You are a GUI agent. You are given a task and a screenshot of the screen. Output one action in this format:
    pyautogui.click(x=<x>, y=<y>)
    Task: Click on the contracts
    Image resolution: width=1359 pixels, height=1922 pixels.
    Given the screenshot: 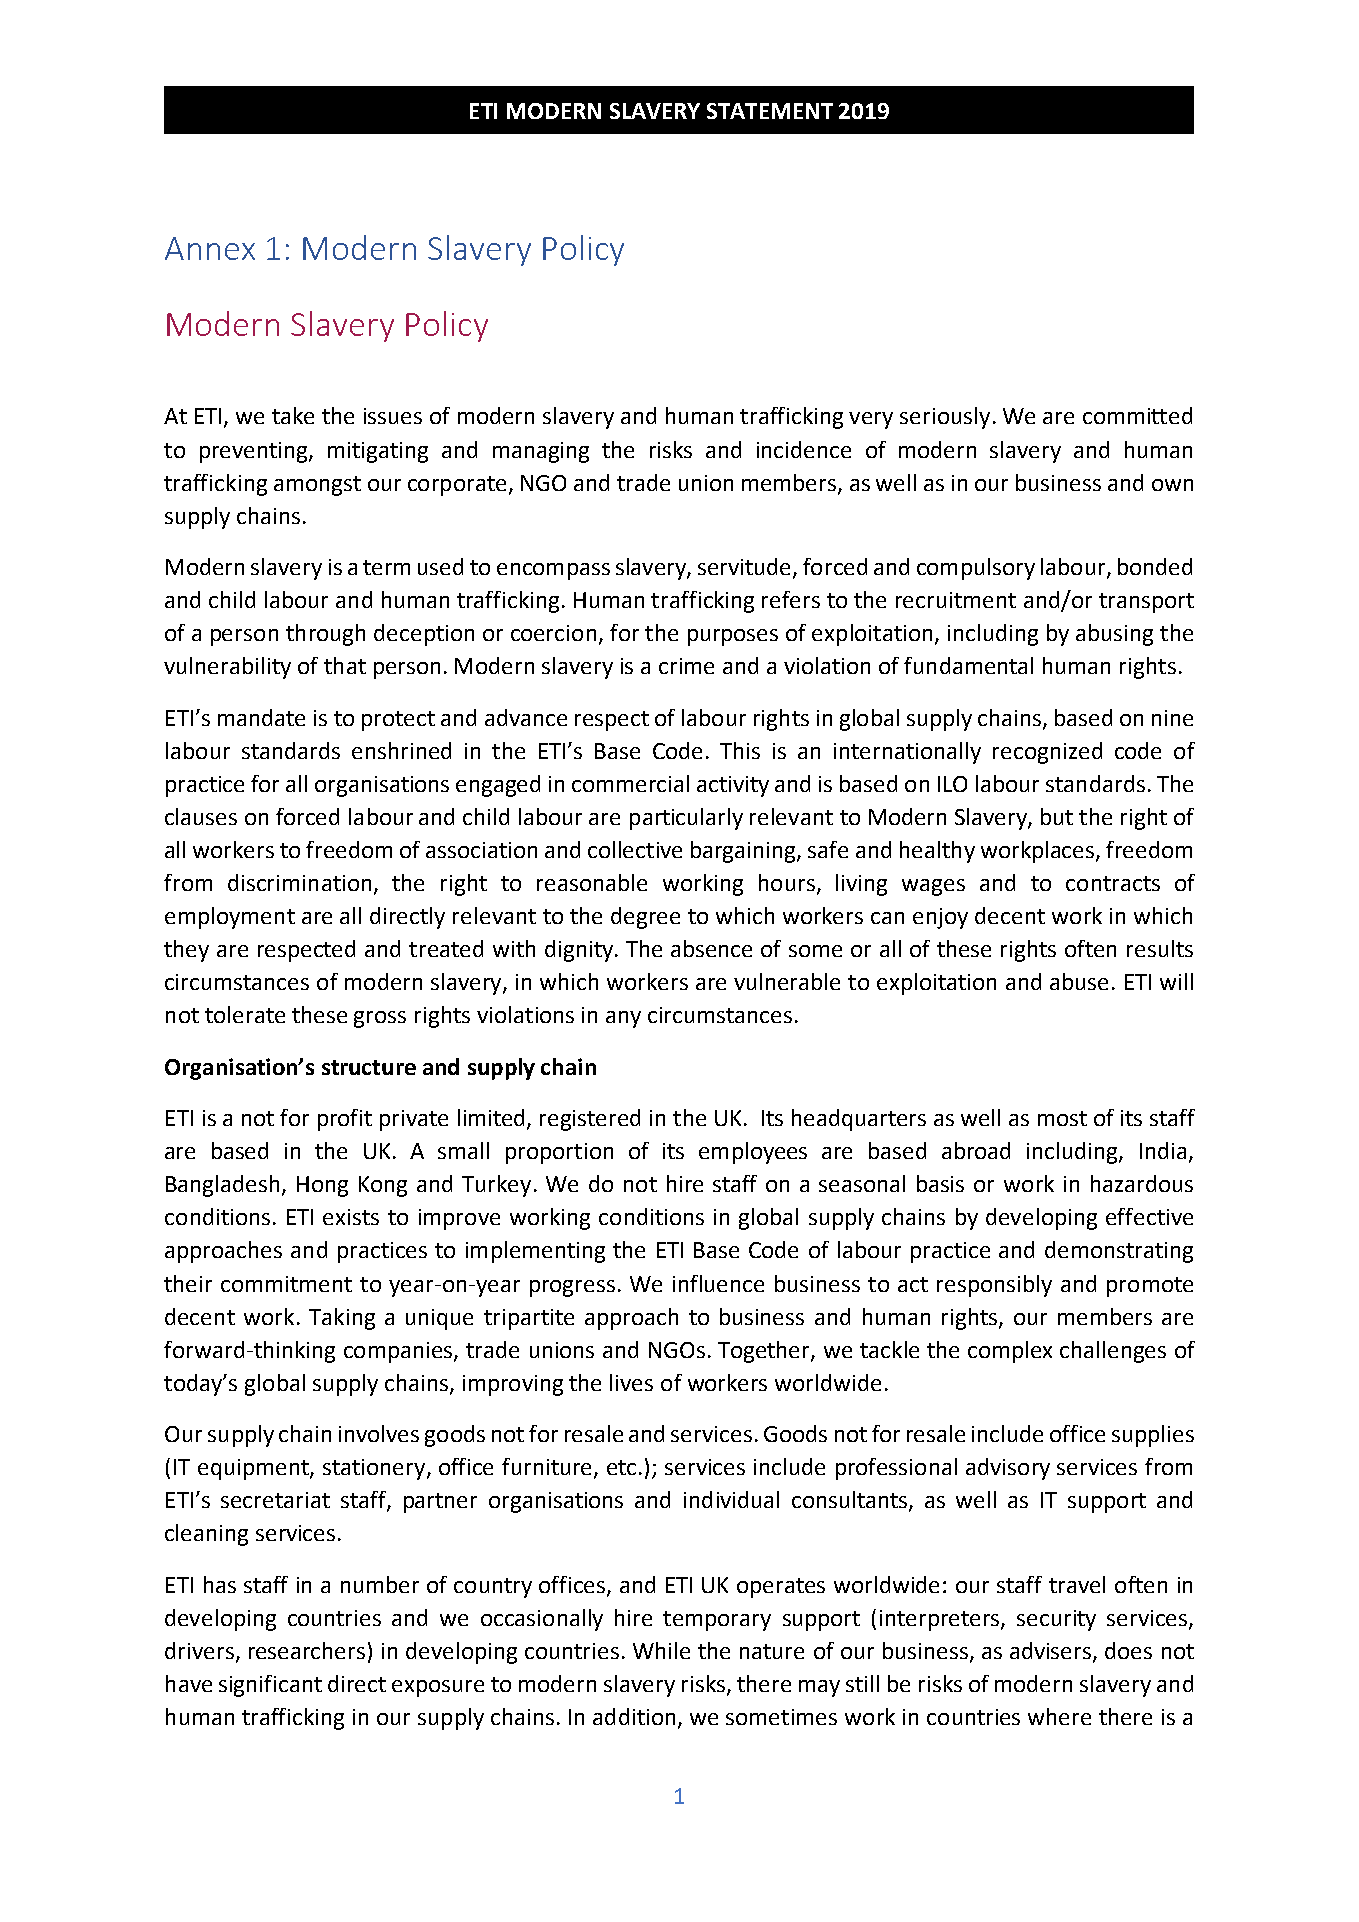 What is the action you would take?
    pyautogui.click(x=1113, y=883)
